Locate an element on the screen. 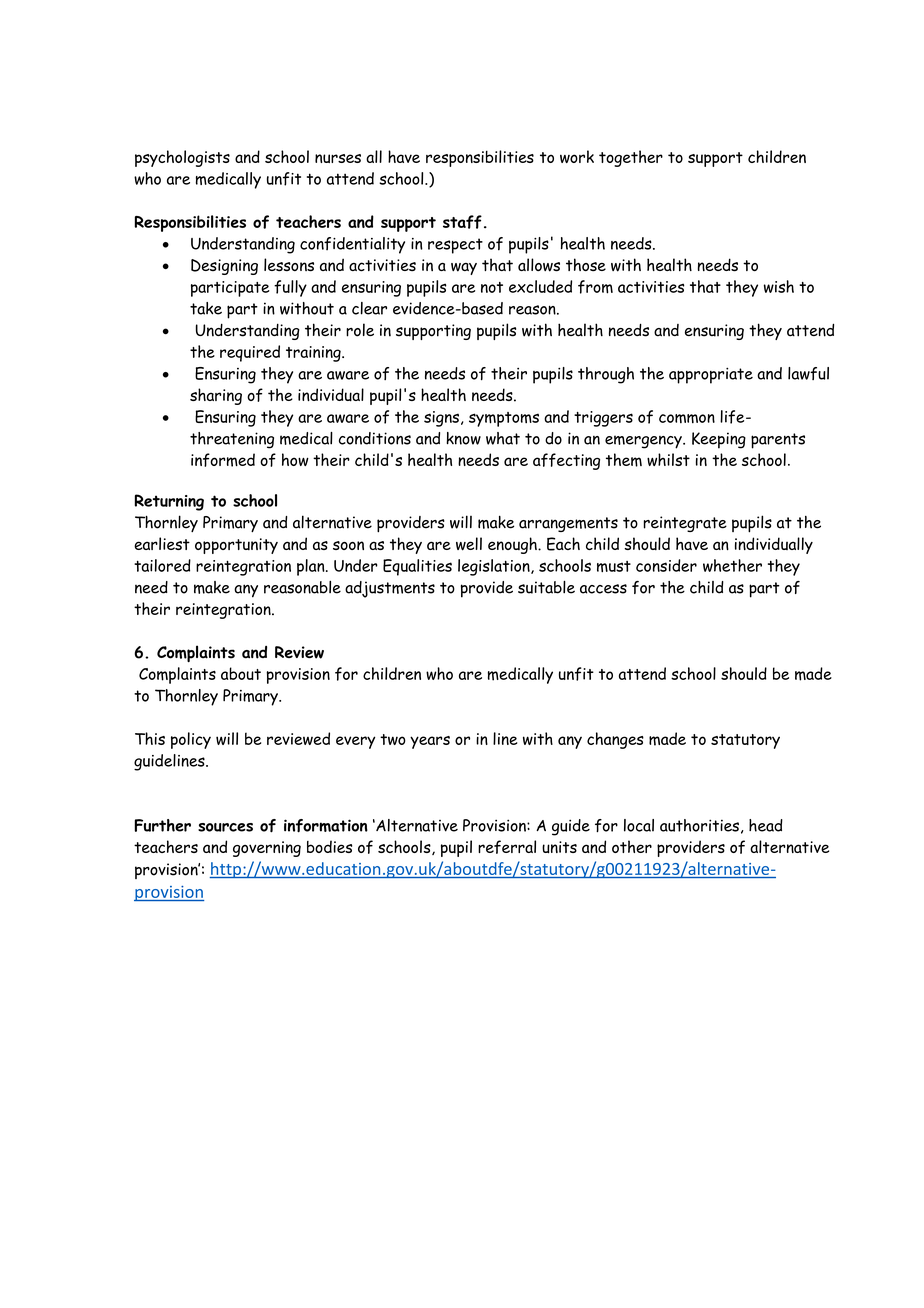  well is located at coordinates (469, 544).
